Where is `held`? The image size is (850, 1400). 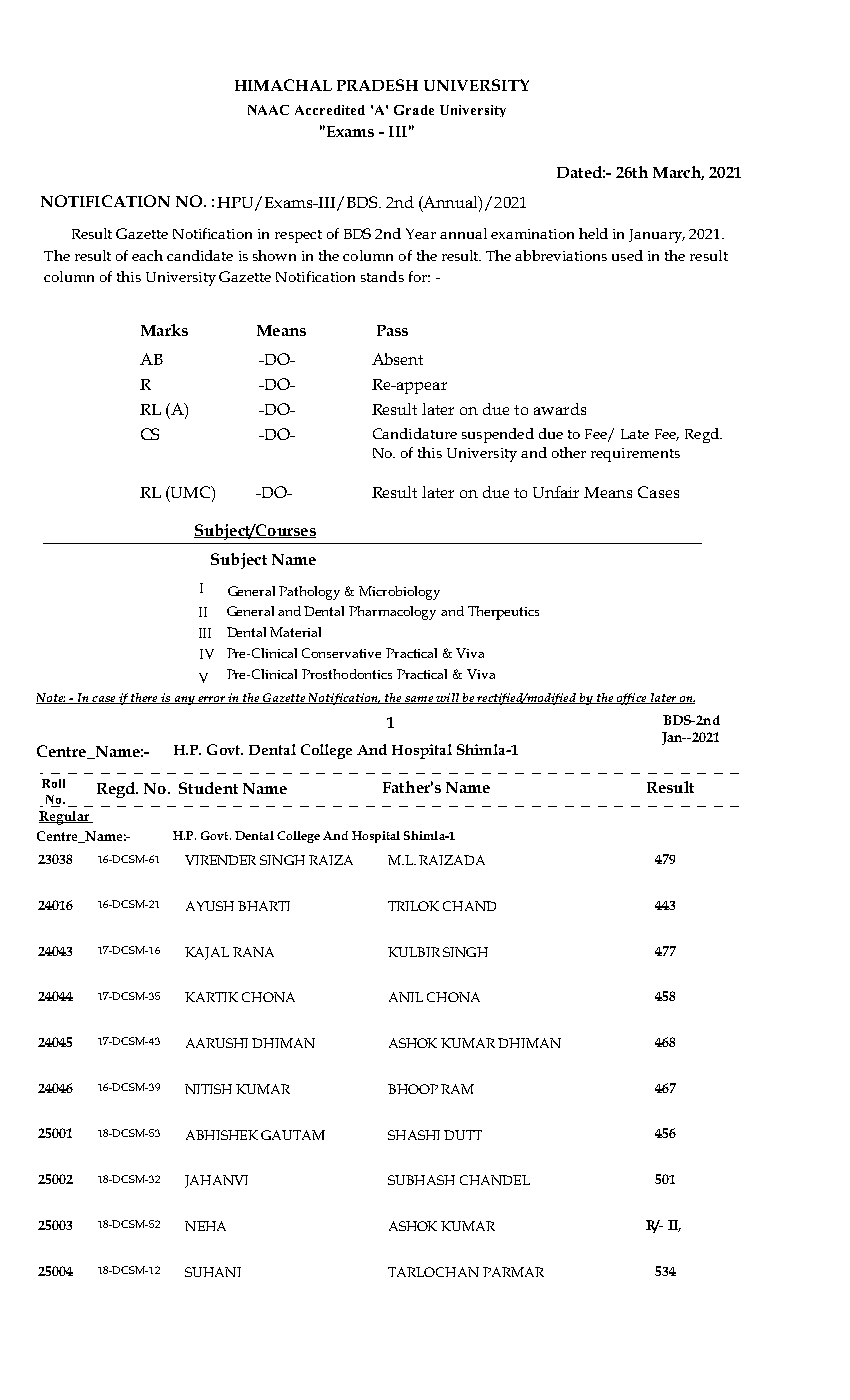
held is located at coordinates (593, 233).
